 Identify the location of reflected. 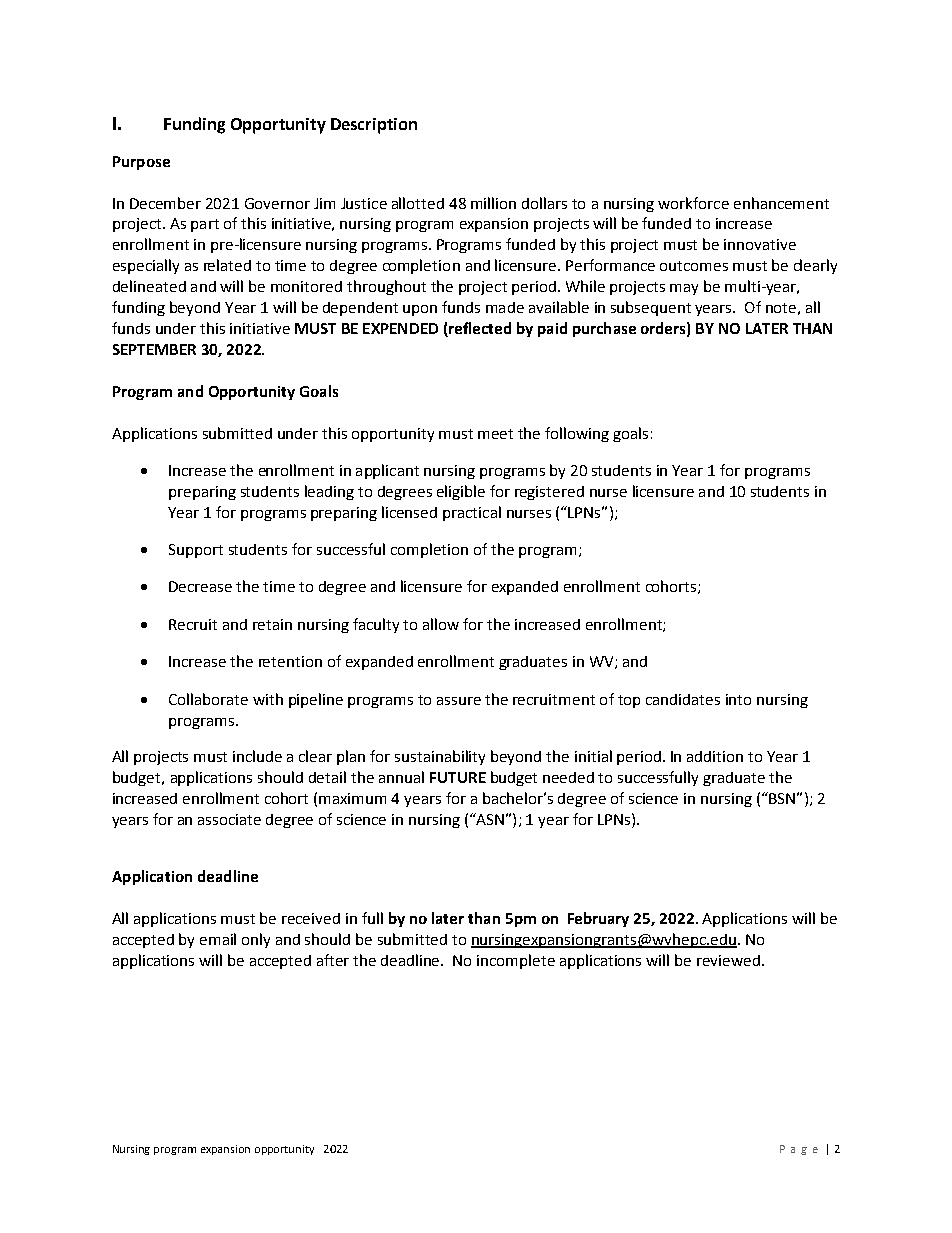
(479, 329).
